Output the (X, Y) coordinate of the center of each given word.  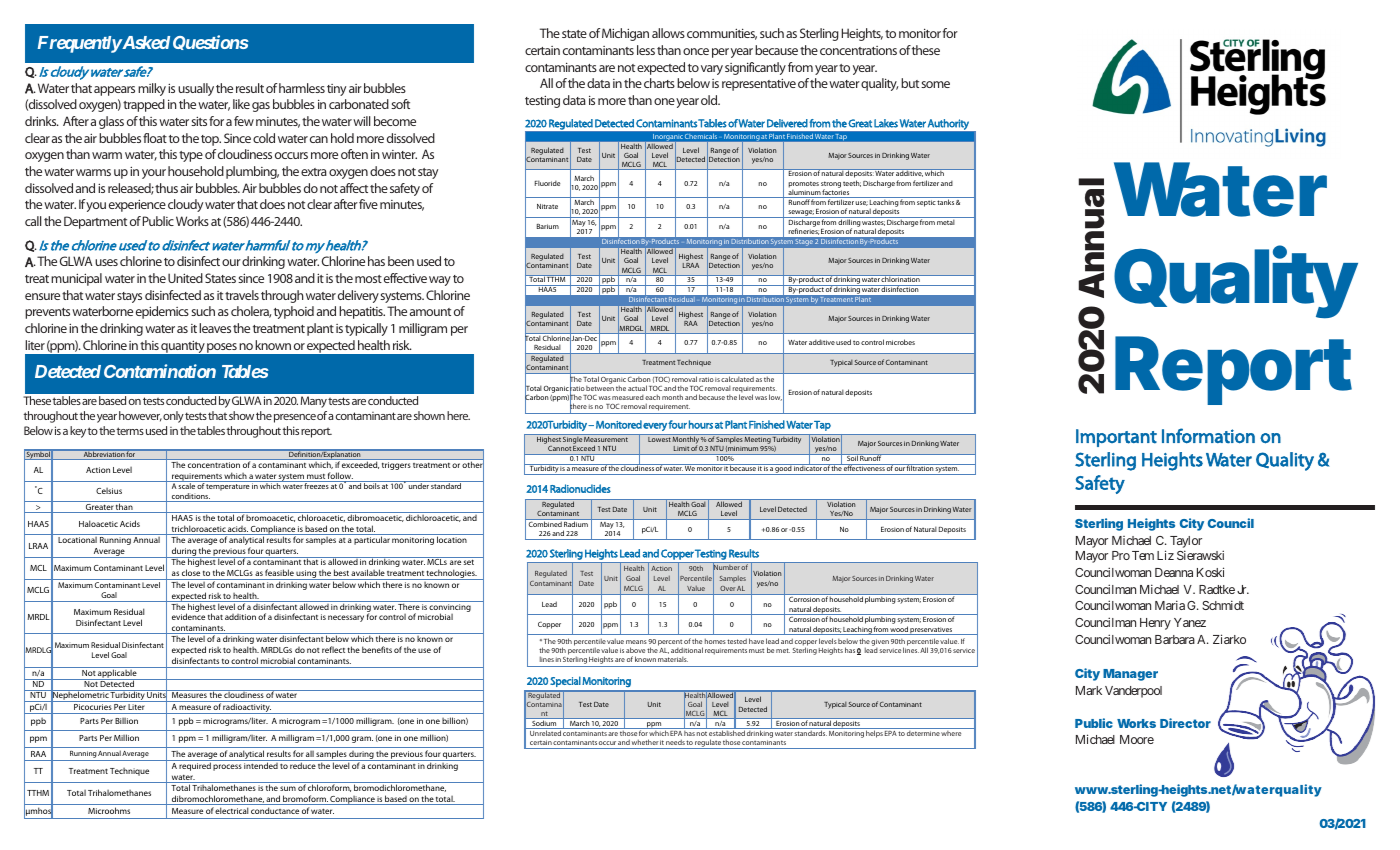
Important (1116, 438)
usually (196, 89)
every (655, 427)
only (173, 417)
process (227, 767)
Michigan (625, 34)
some (935, 84)
